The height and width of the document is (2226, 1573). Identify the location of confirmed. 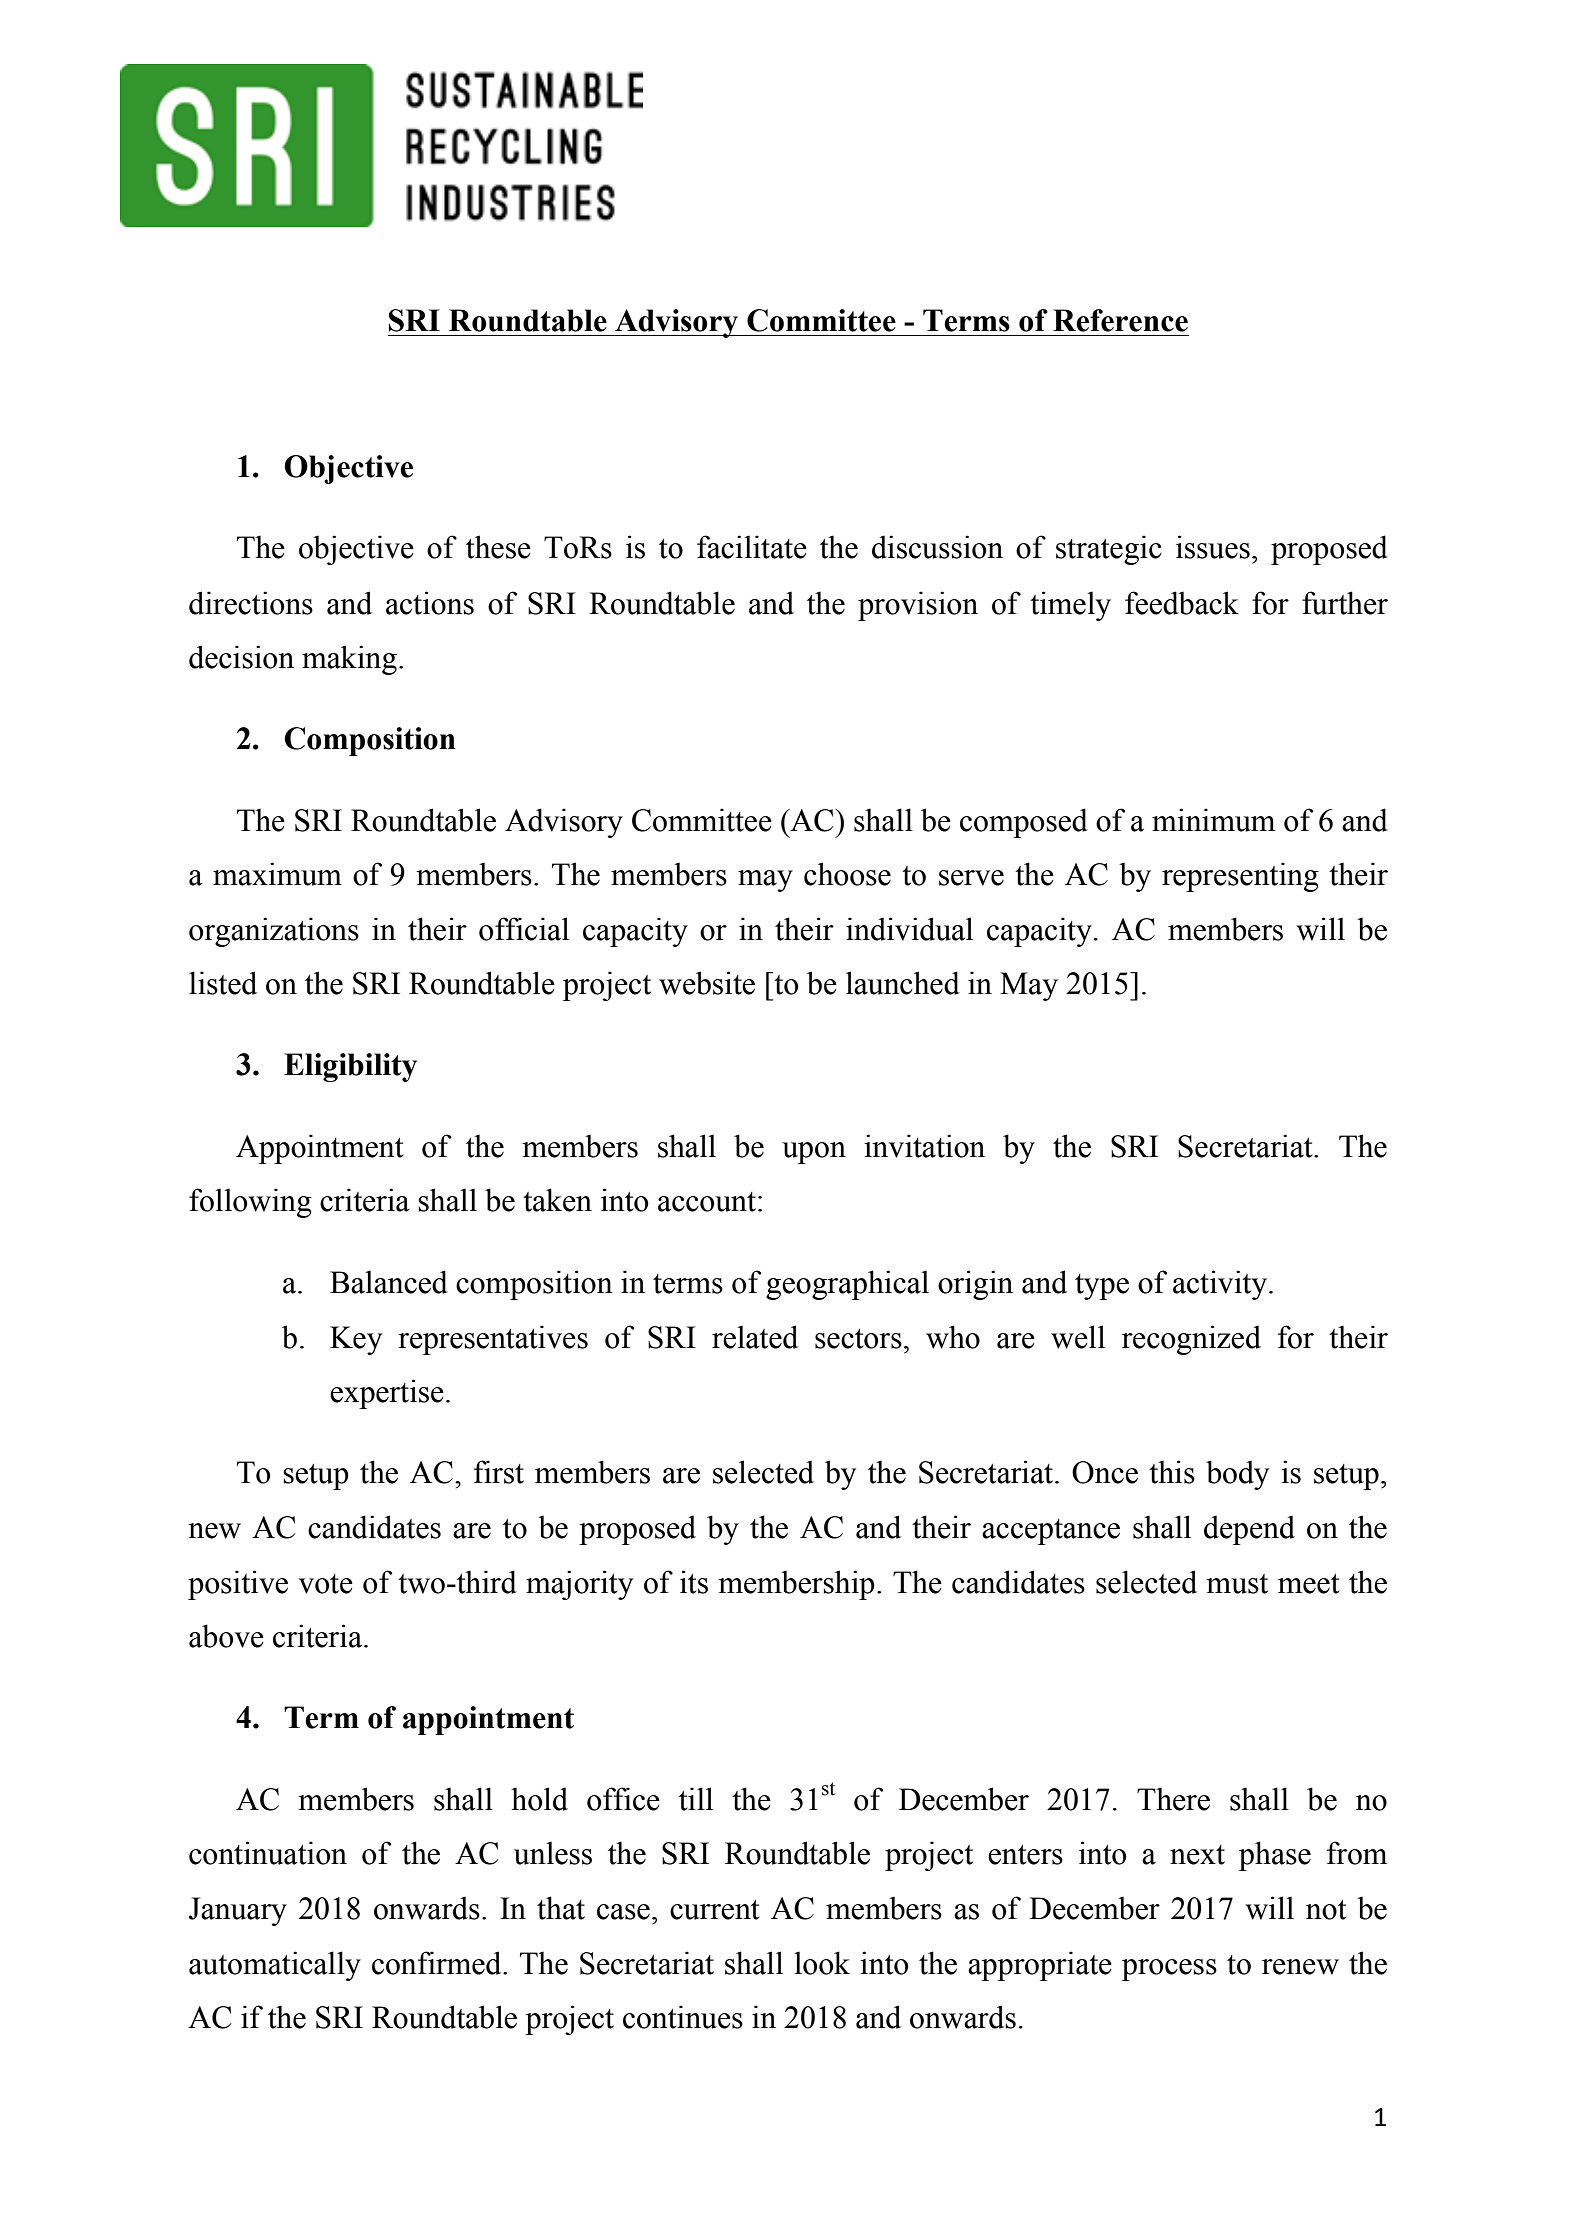
(438, 1963).
